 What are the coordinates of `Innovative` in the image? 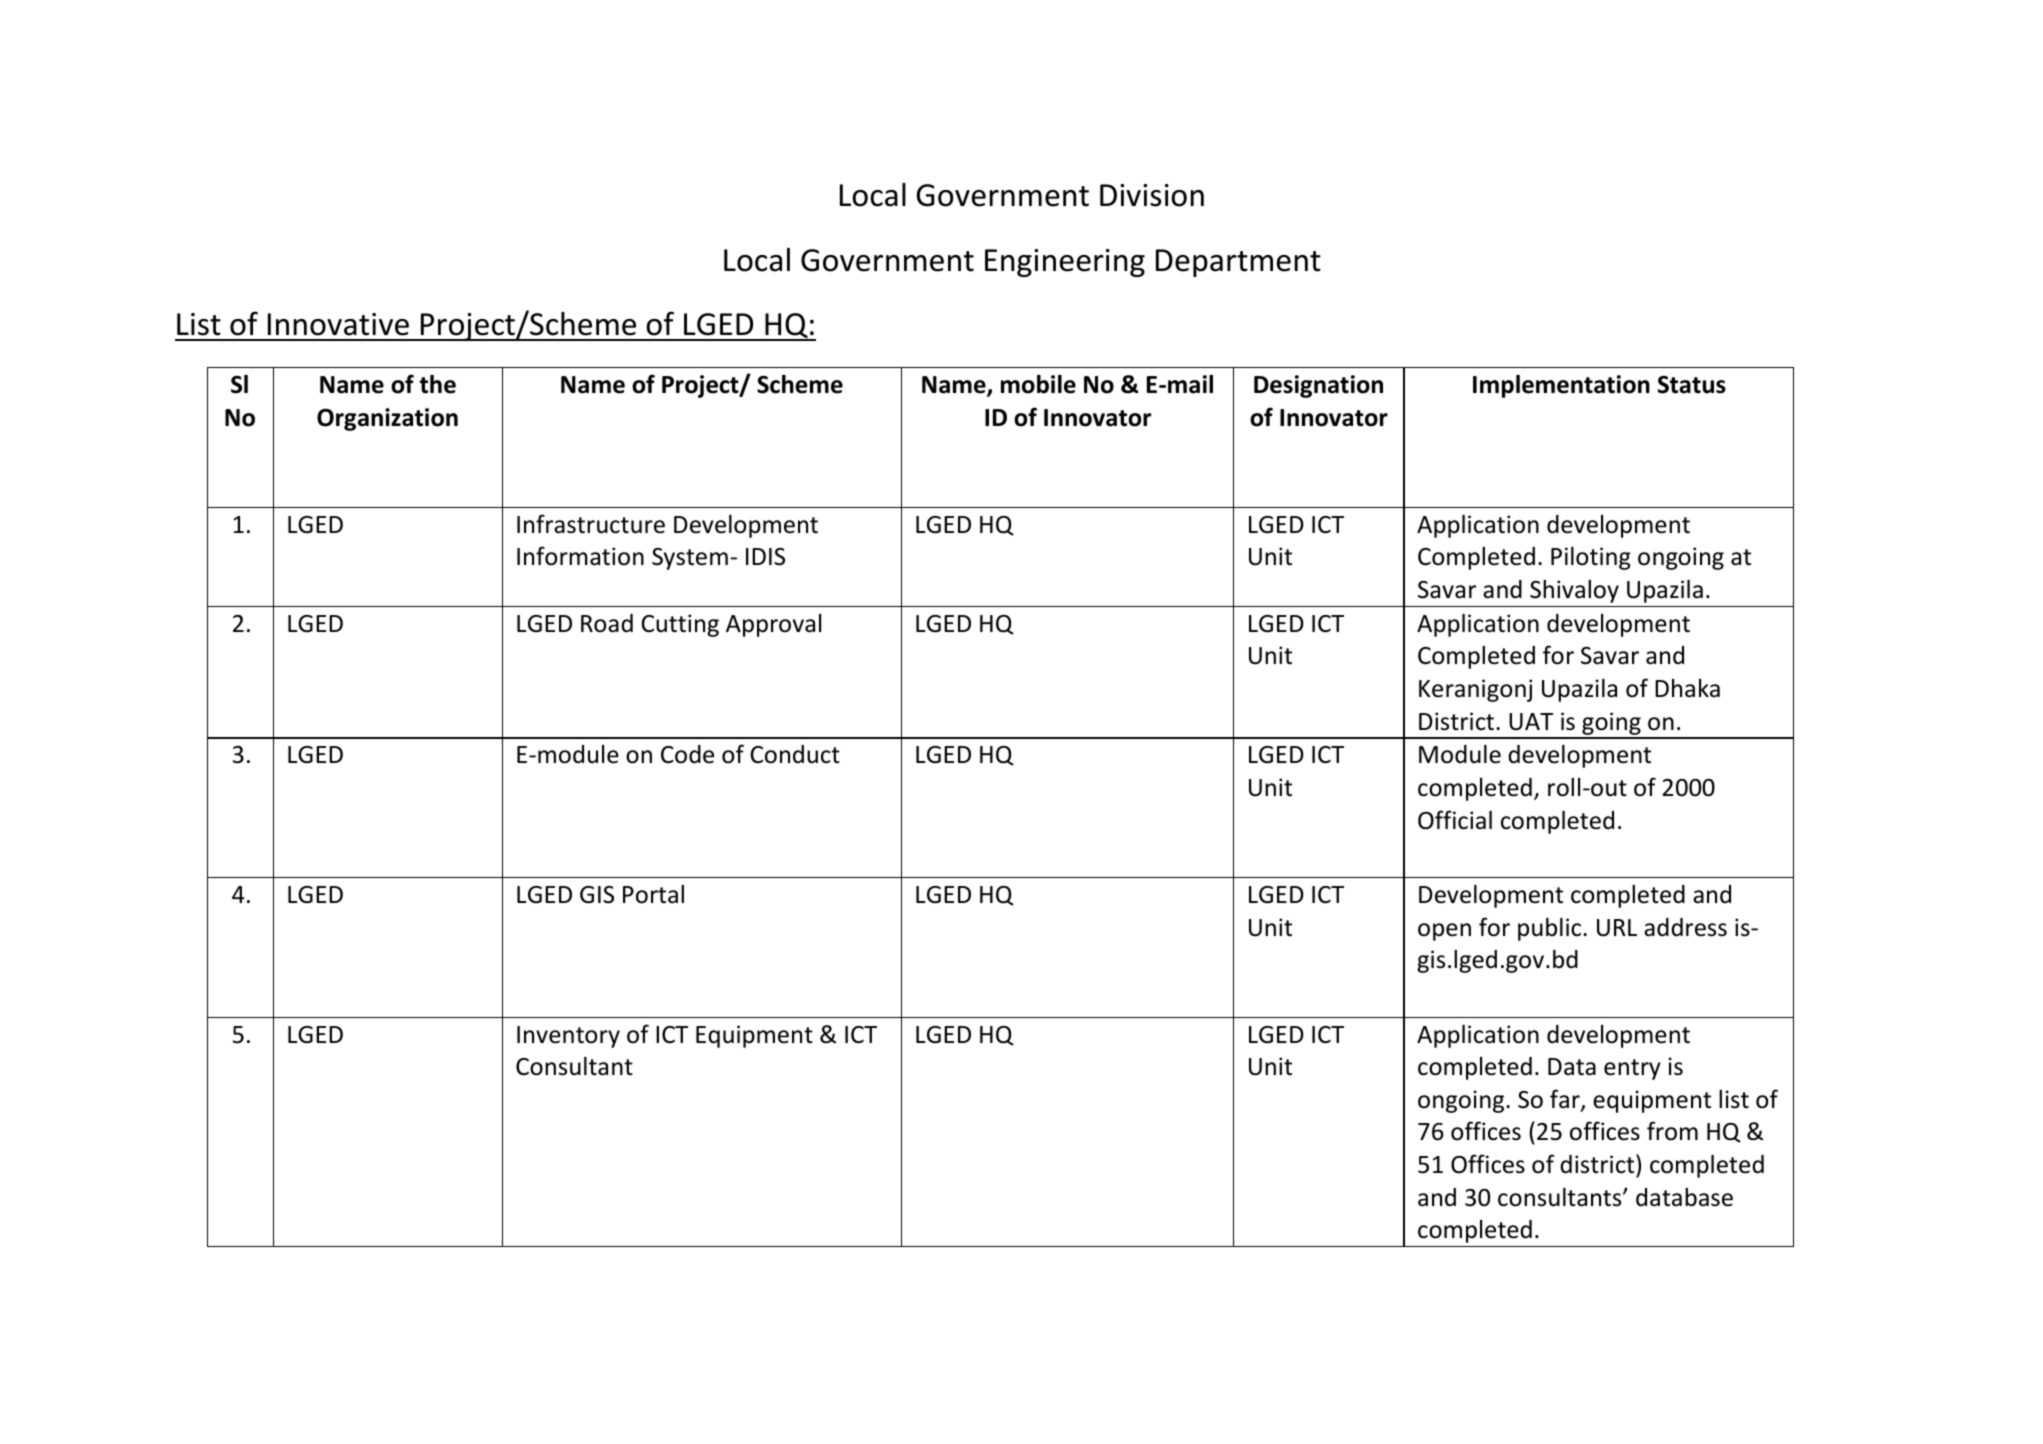 It's located at (338, 324).
